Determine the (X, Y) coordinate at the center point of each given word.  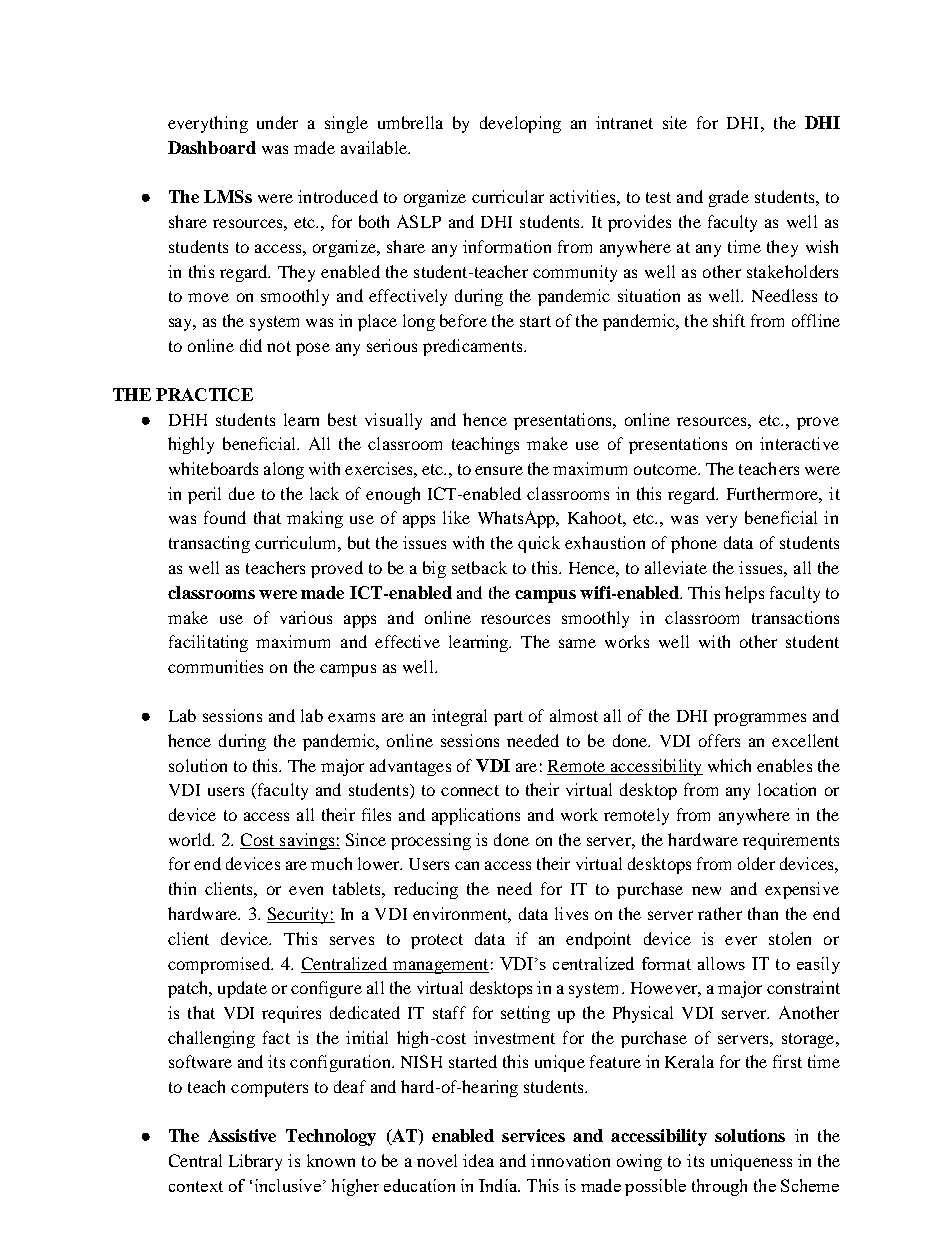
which (729, 765)
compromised (220, 965)
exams (351, 717)
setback (479, 567)
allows (721, 963)
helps (744, 594)
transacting (209, 544)
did (251, 345)
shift (729, 320)
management (440, 966)
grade (729, 198)
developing (520, 124)
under (277, 122)
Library (255, 1162)
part (508, 718)
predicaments (474, 347)
